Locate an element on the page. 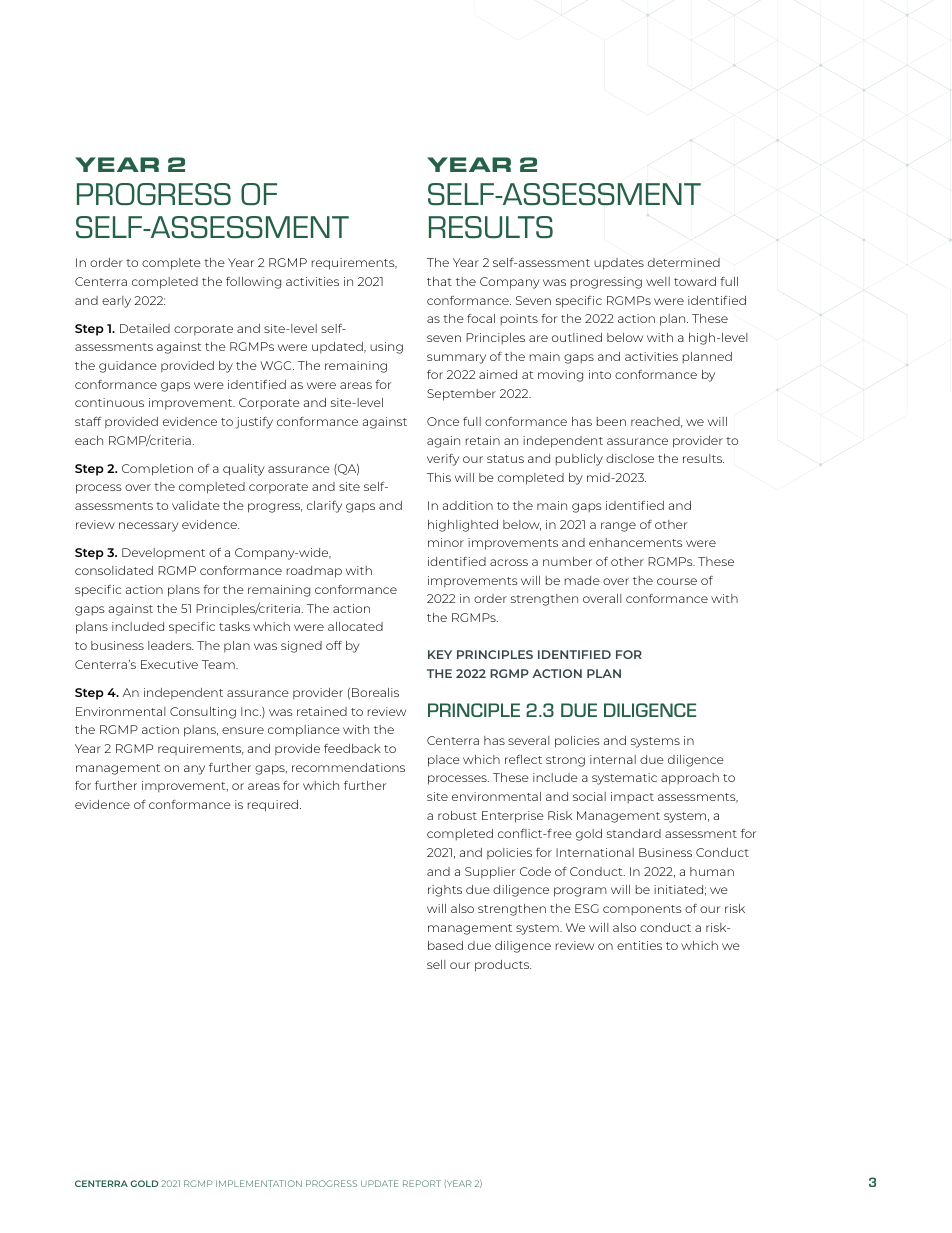  well is located at coordinates (658, 281).
